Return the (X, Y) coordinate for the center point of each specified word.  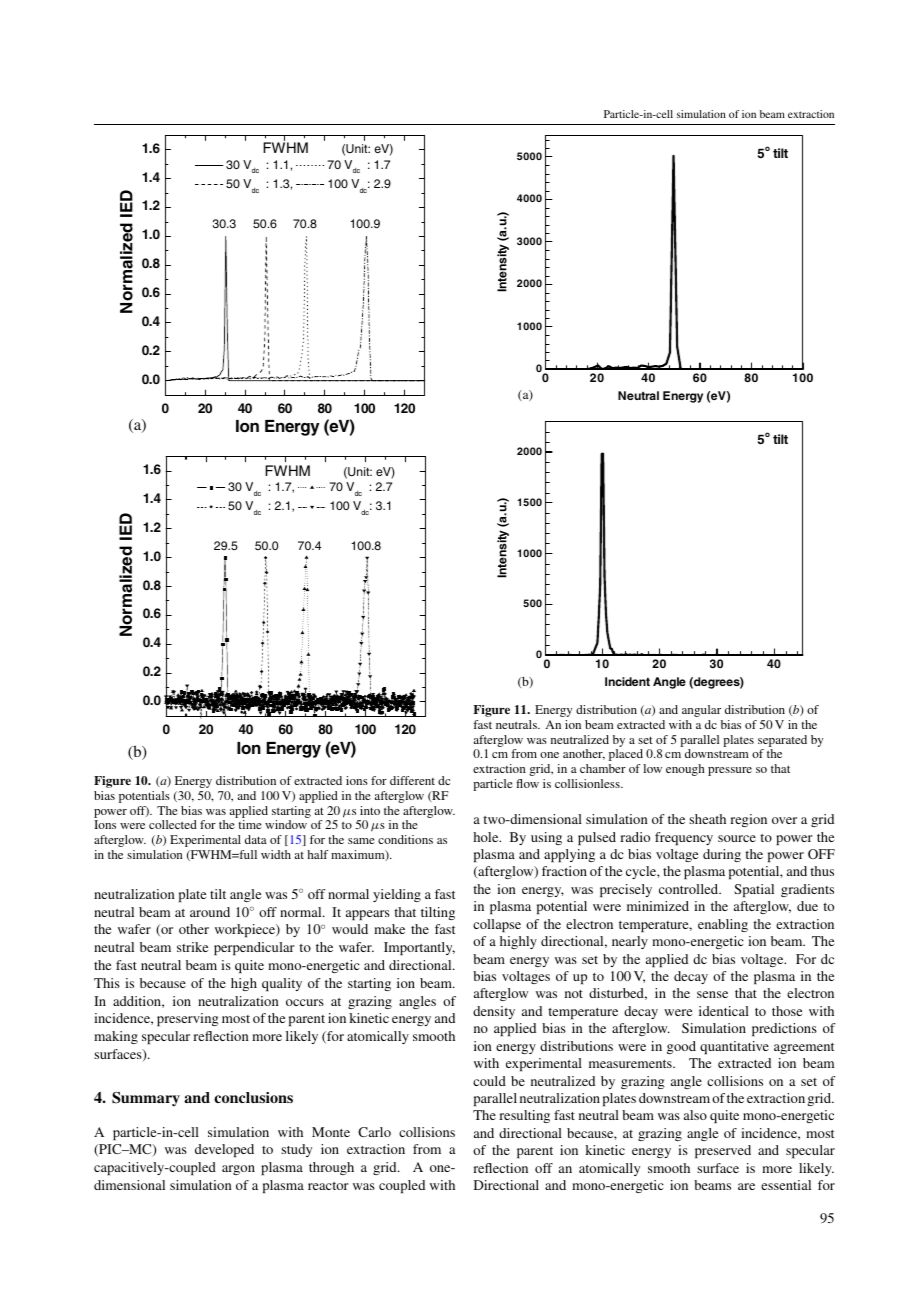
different (412, 780)
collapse (497, 925)
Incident (627, 681)
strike (192, 947)
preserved (723, 1151)
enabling (723, 925)
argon (238, 1170)
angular (701, 711)
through (331, 1168)
